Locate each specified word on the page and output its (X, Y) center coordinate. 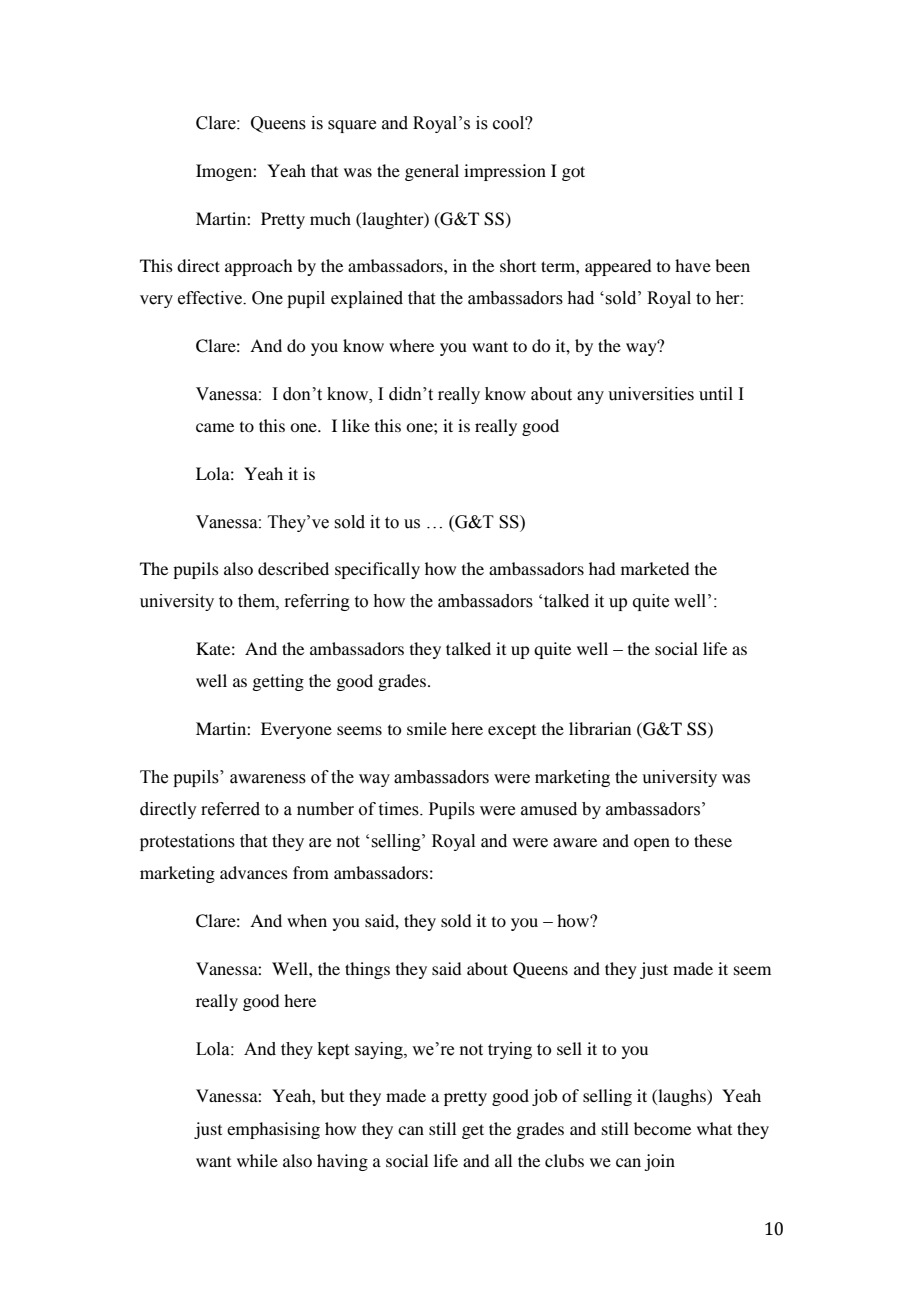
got (573, 173)
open (652, 844)
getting (278, 682)
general (432, 172)
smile (427, 728)
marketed (655, 568)
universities (651, 394)
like (356, 425)
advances (254, 872)
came (215, 427)
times (400, 809)
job (544, 1097)
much (330, 218)
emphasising (273, 1130)
